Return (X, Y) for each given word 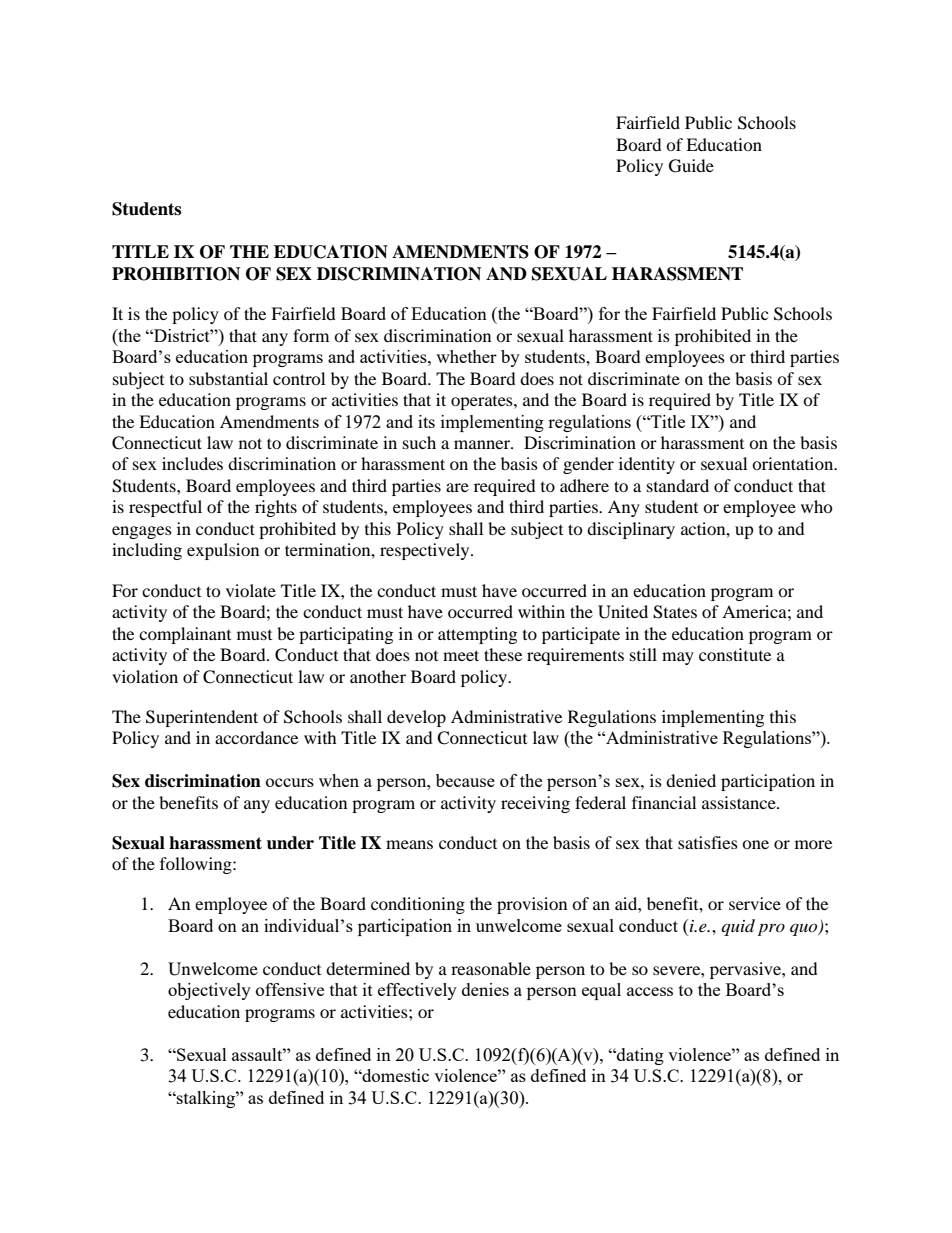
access (650, 991)
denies (485, 989)
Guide (691, 166)
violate (251, 590)
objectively (209, 991)
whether (466, 356)
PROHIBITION (176, 274)
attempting (477, 635)
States (675, 612)
